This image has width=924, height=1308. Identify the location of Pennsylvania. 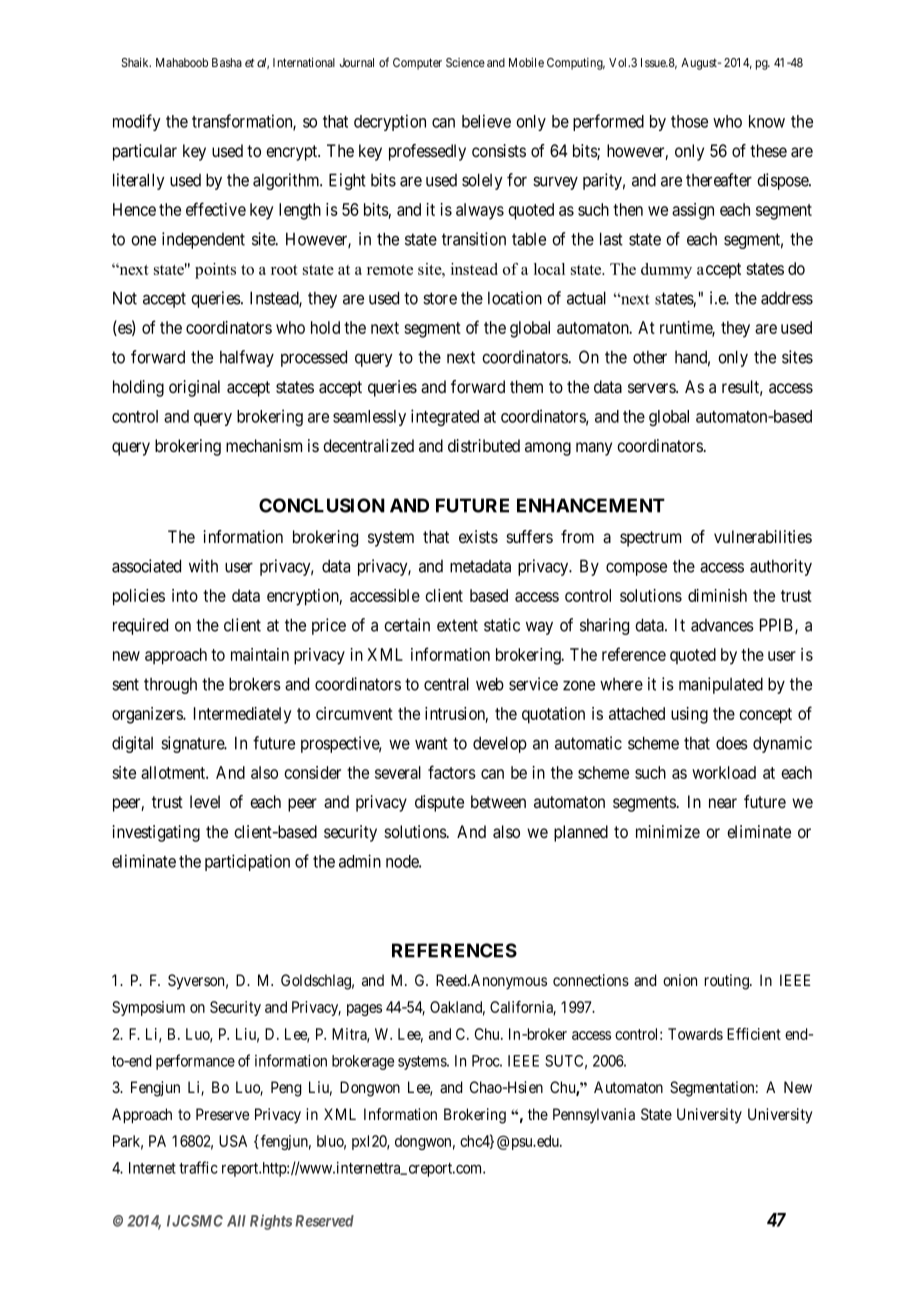
(594, 1115).
